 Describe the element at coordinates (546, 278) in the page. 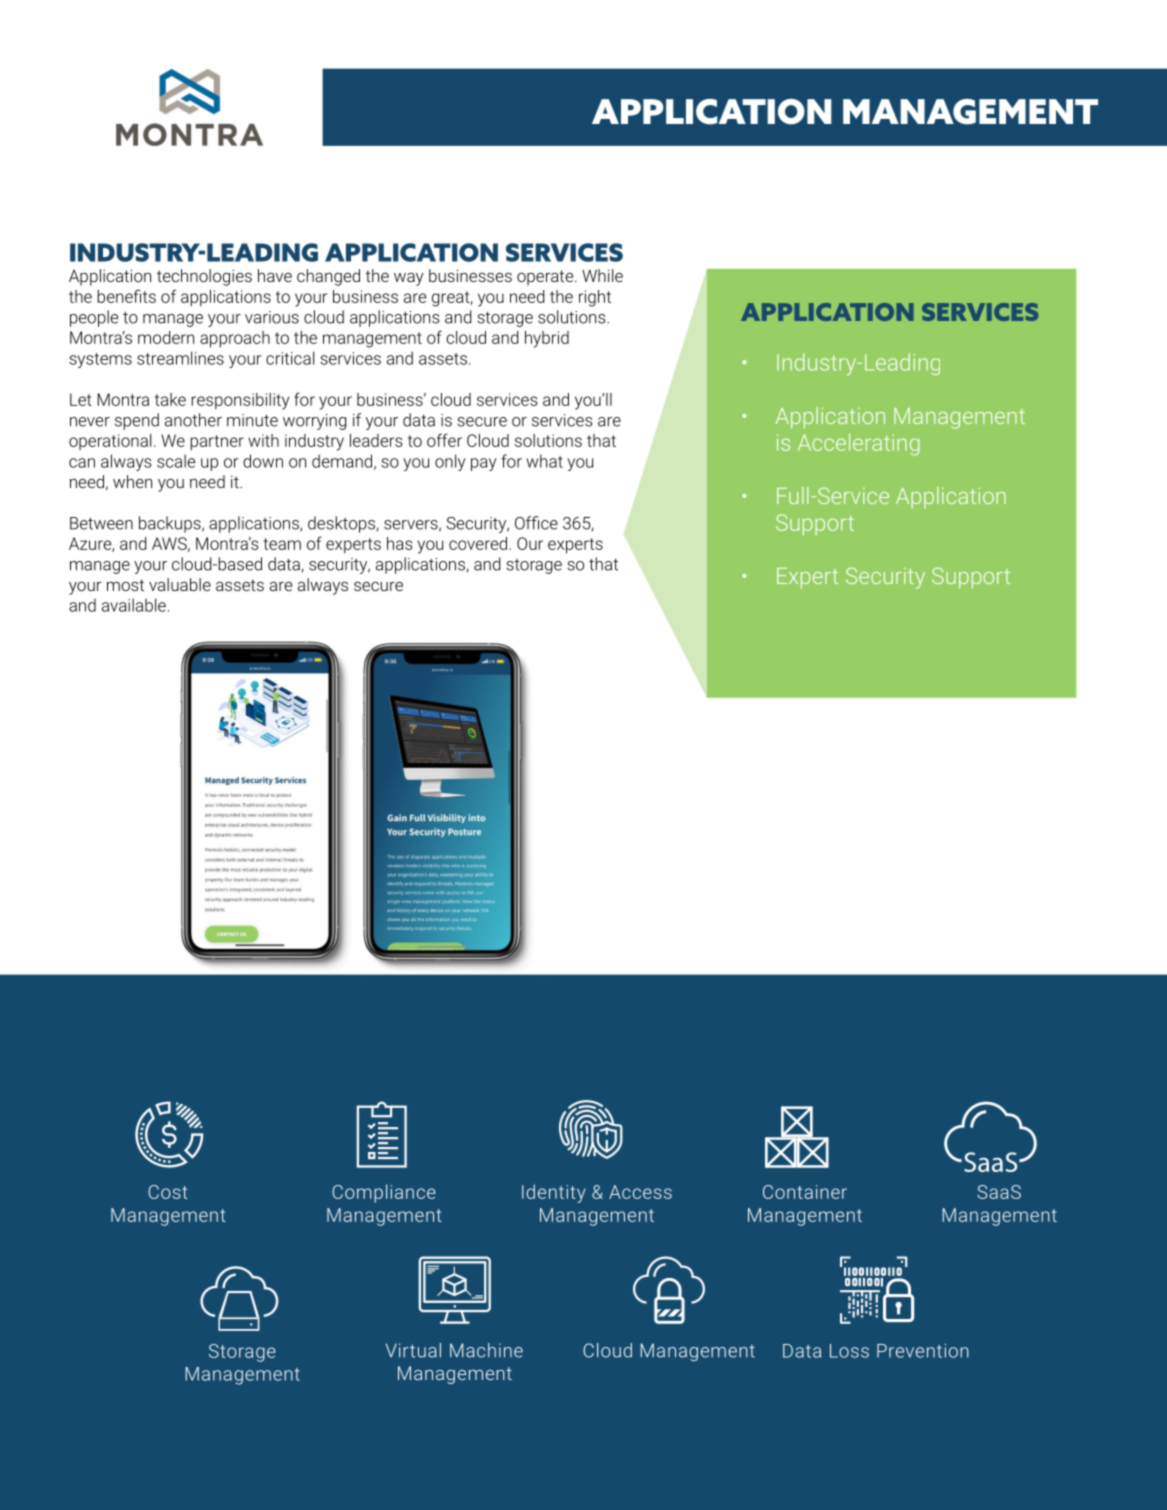

I see `operate` at that location.
